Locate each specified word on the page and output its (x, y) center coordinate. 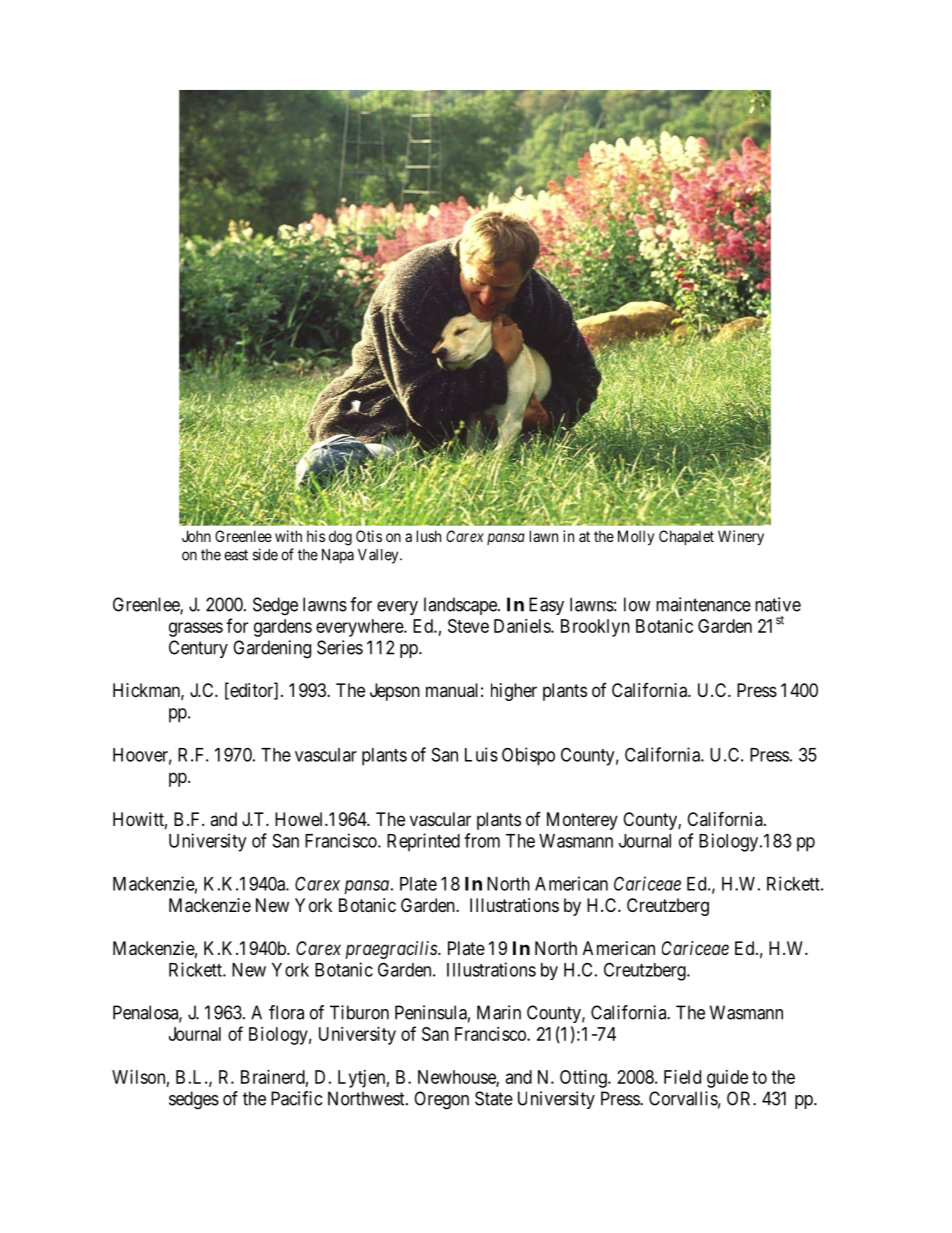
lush (429, 536)
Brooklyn (595, 628)
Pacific (296, 1098)
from (482, 840)
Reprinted (423, 842)
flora (286, 1012)
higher (514, 692)
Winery (741, 538)
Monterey (582, 821)
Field (682, 1077)
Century (198, 649)
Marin (499, 1012)
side (265, 554)
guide (727, 1079)
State (494, 1098)
